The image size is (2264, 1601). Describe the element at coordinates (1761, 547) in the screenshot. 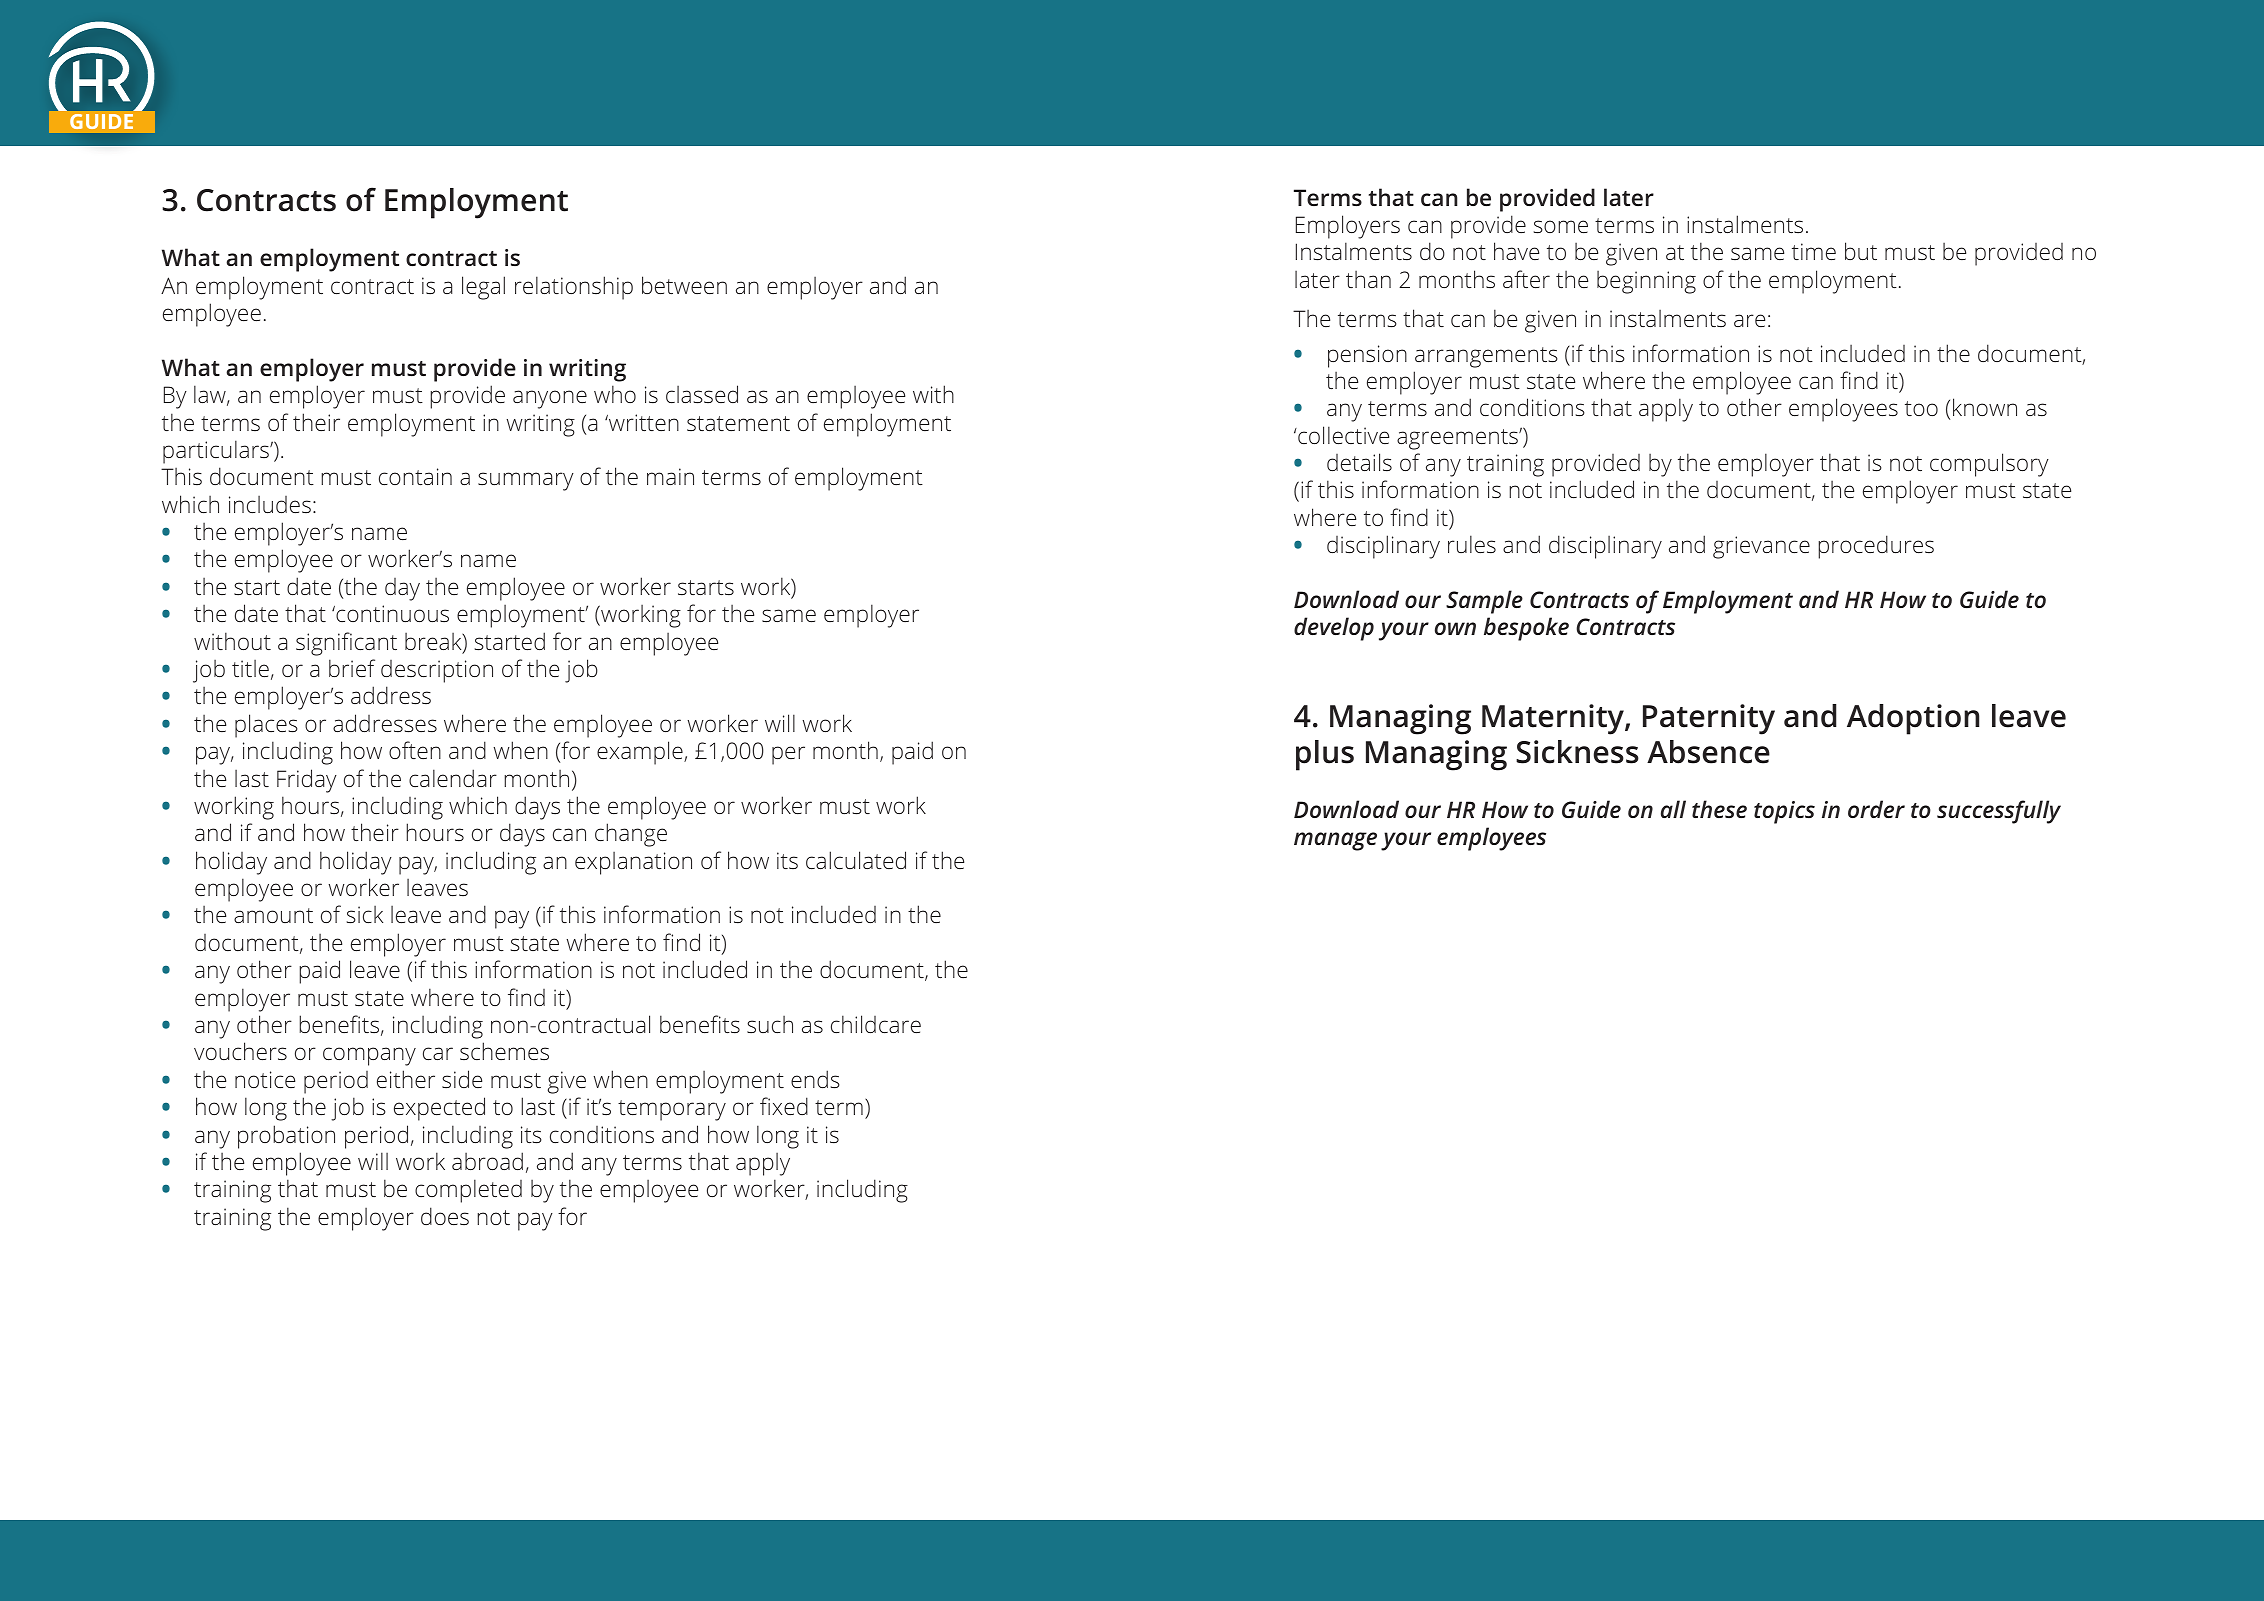

I see `grievance` at that location.
